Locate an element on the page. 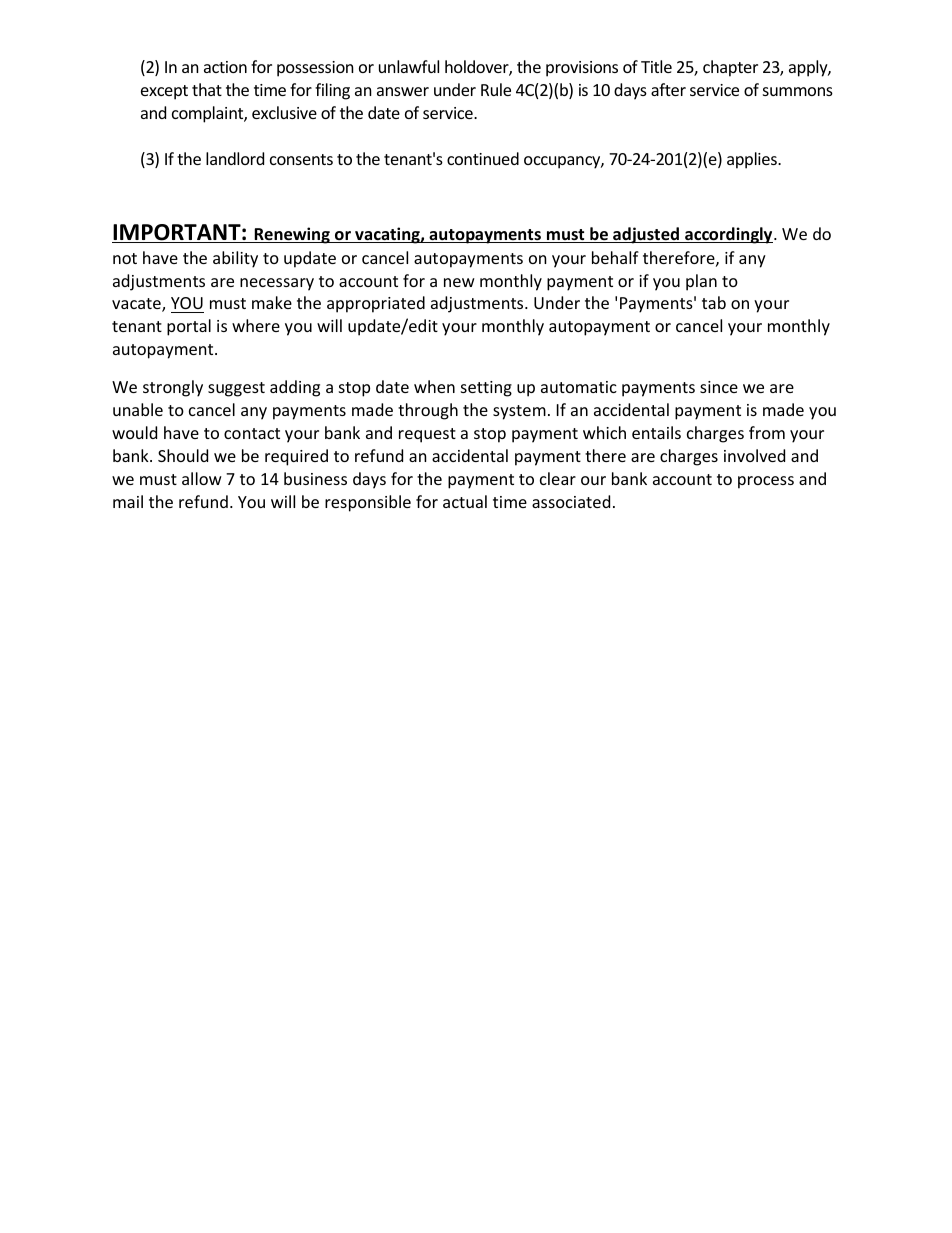 This image has height=1233, width=952. Rule is located at coordinates (496, 89).
